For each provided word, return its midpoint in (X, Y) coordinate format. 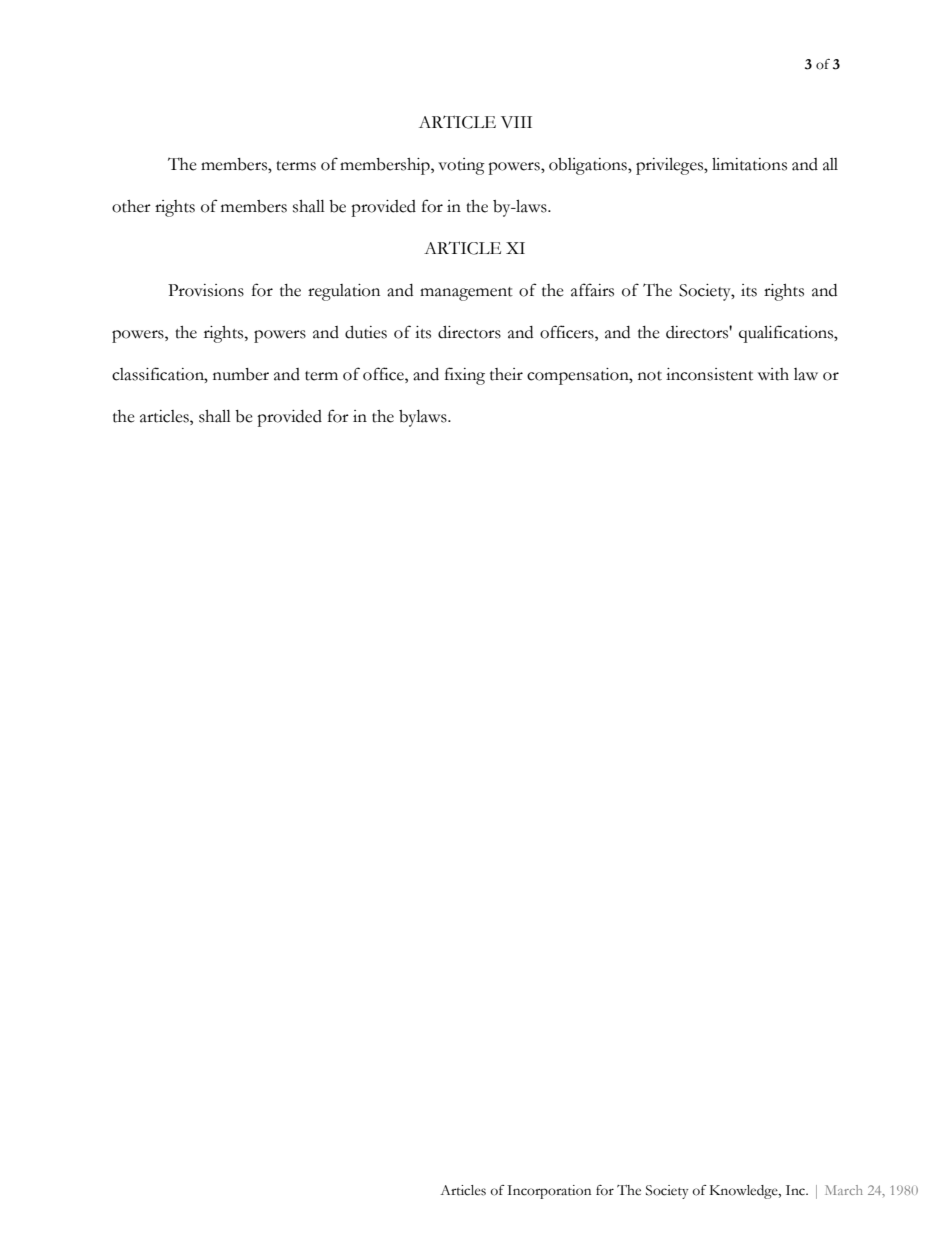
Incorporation (549, 1192)
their (506, 374)
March (844, 1190)
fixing (465, 376)
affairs (592, 290)
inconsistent (709, 374)
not (650, 376)
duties (366, 332)
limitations (749, 164)
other (131, 206)
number (241, 374)
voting (461, 166)
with (773, 374)
